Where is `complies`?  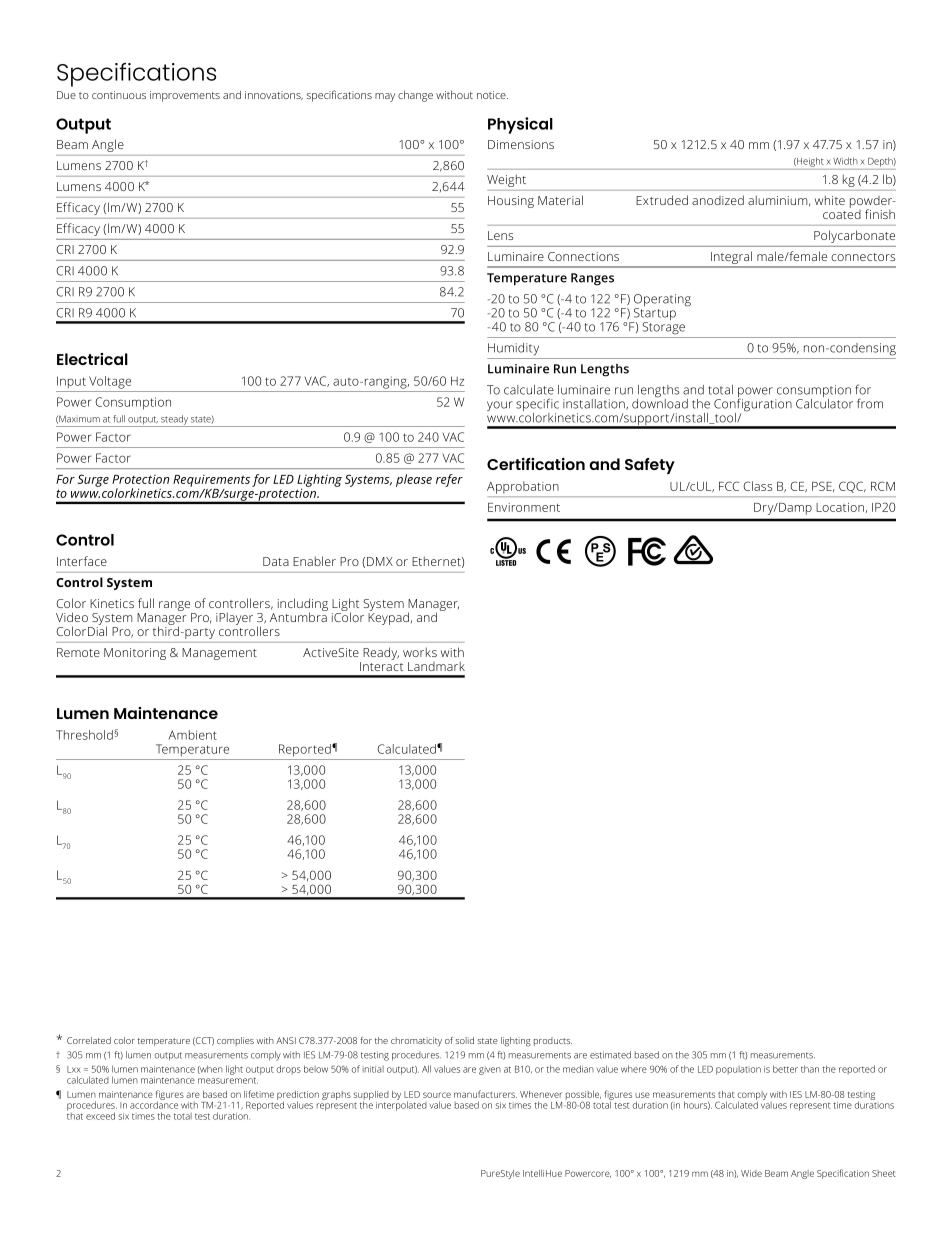 complies is located at coordinates (235, 1041).
